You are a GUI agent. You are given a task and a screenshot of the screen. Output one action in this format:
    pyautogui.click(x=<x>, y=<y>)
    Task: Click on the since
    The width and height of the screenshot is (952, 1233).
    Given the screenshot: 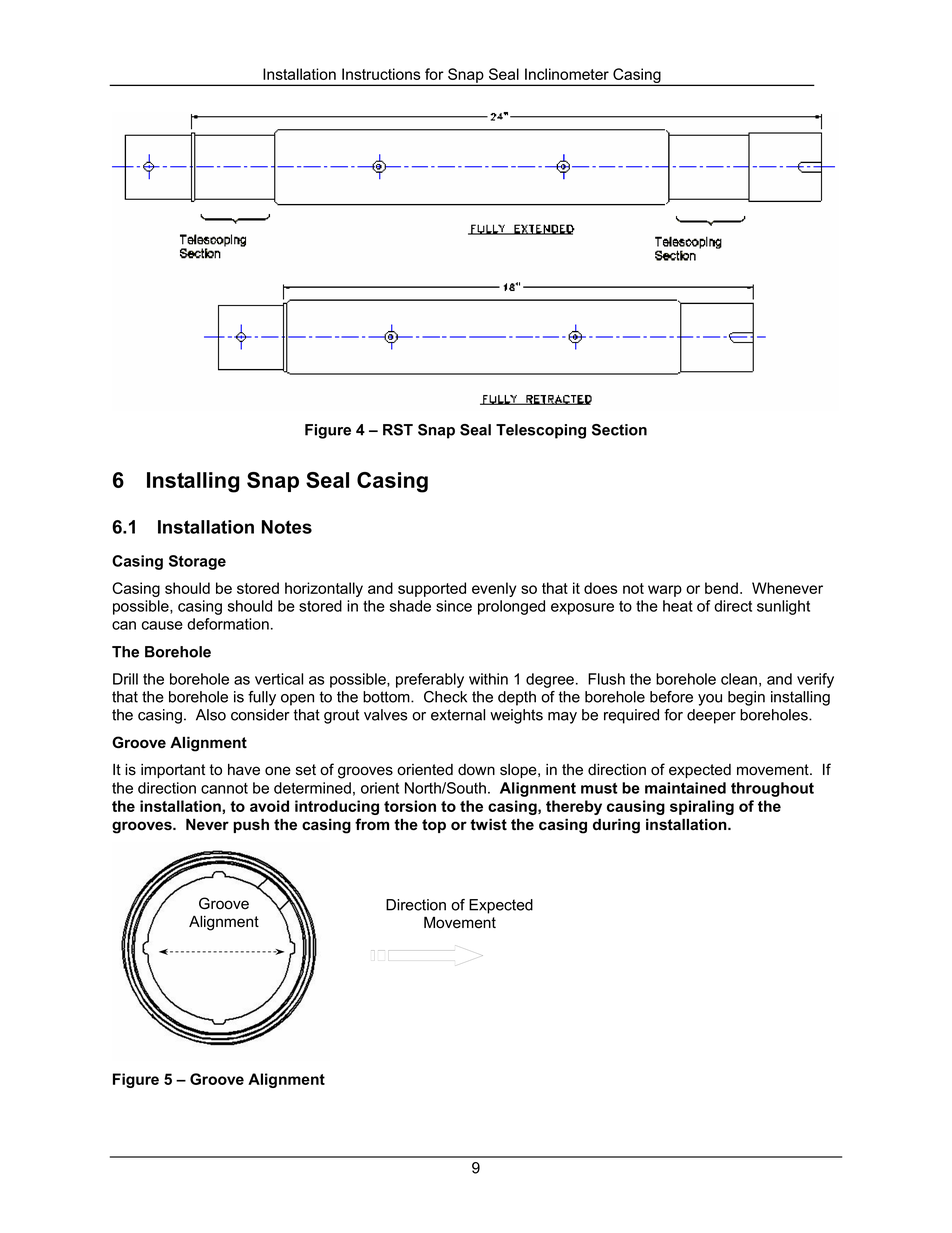 What is the action you would take?
    pyautogui.click(x=454, y=606)
